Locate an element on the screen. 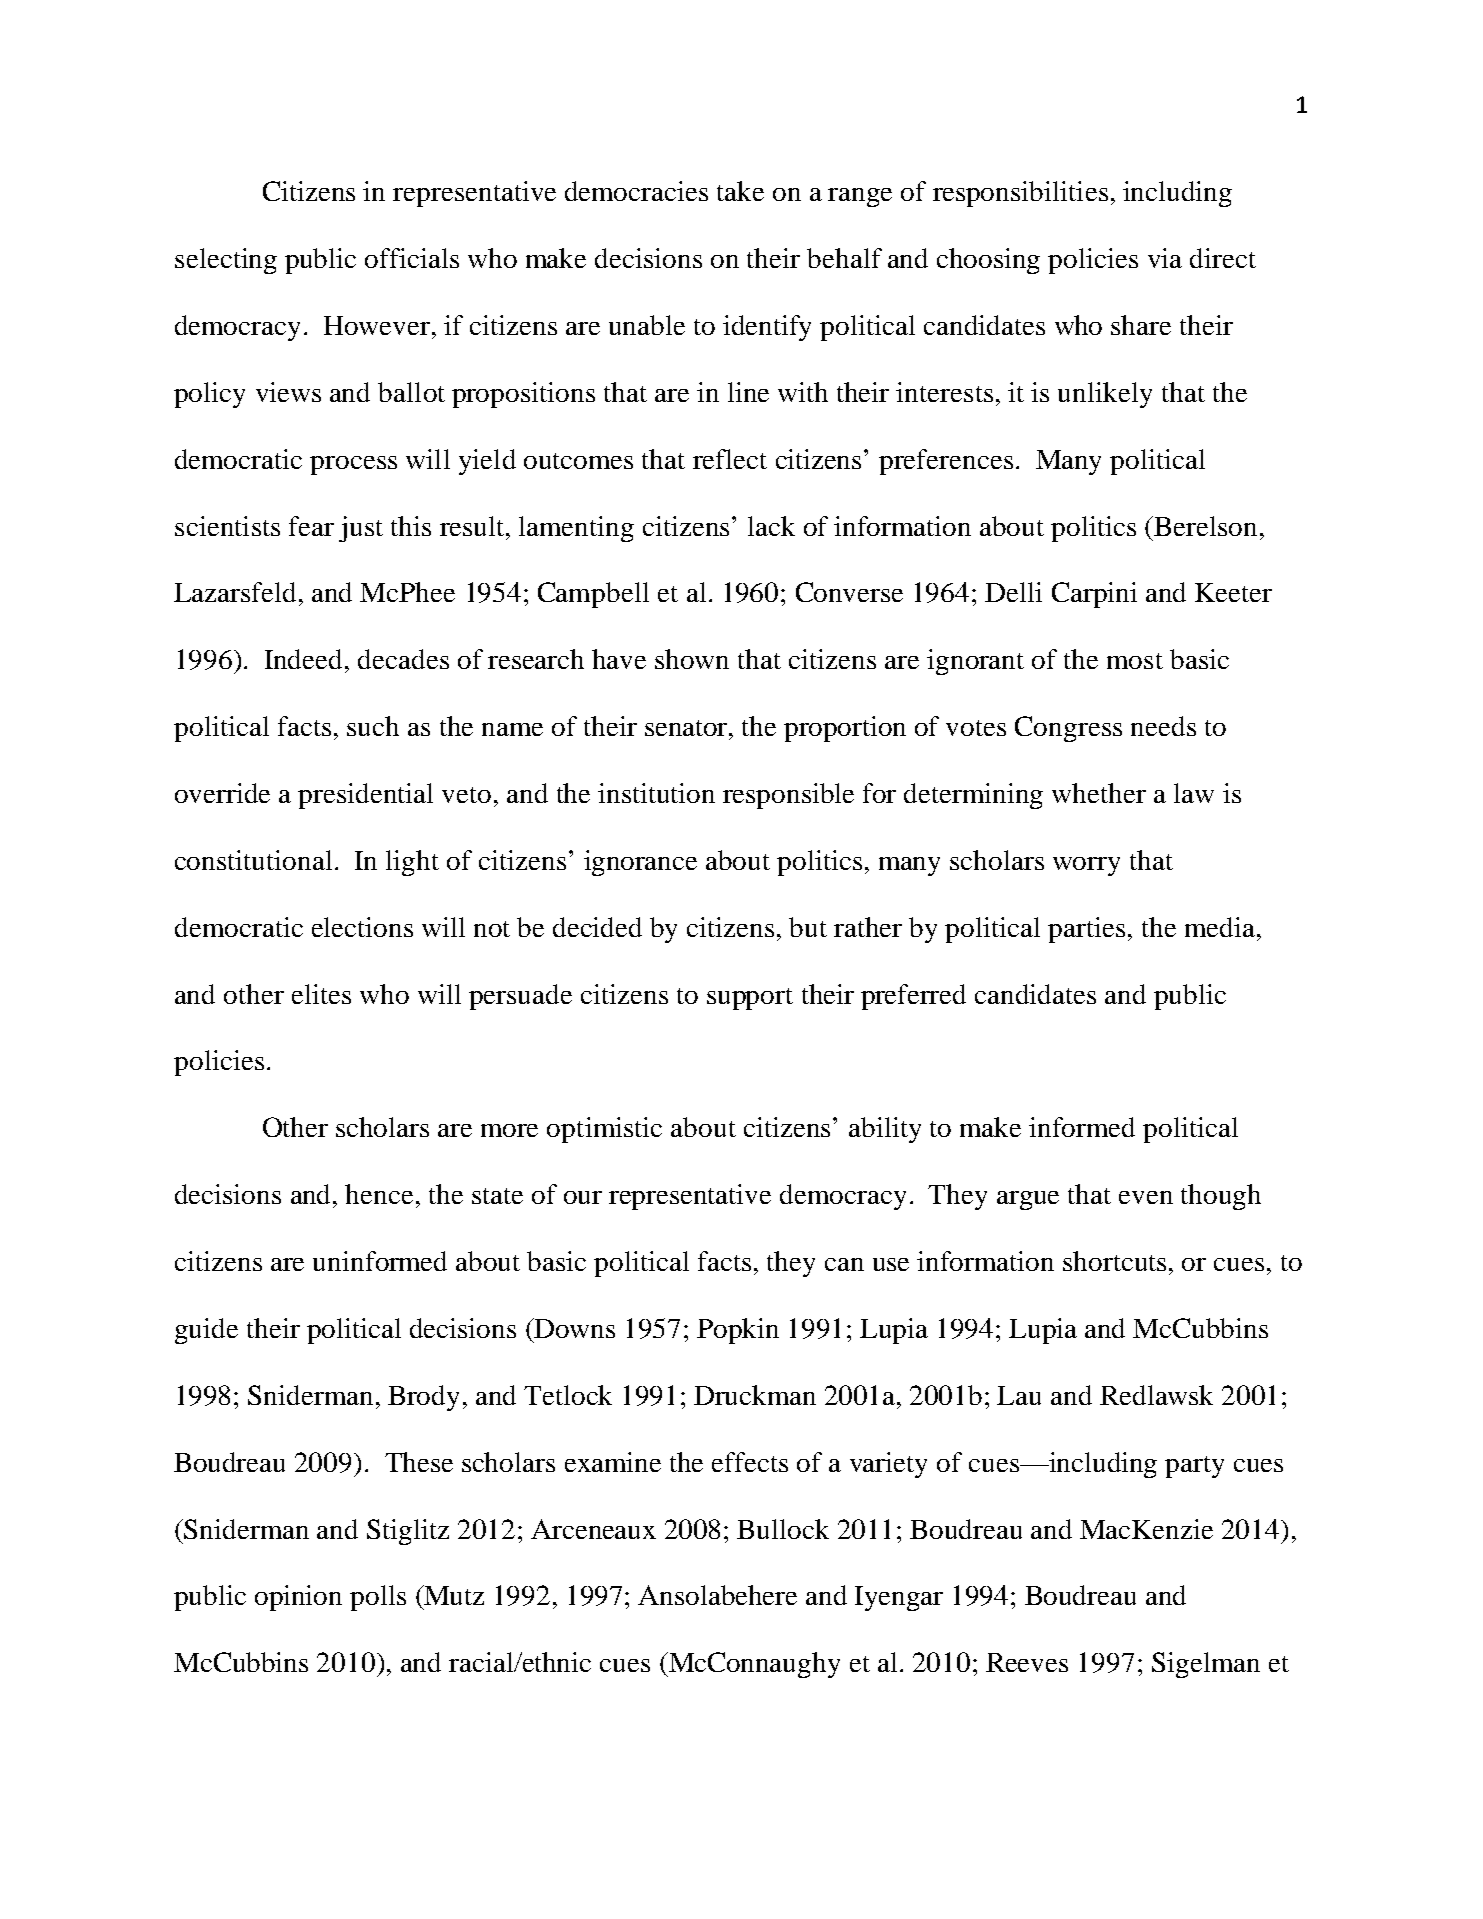 This screenshot has height=1919, width=1483. Bullock is located at coordinates (783, 1529).
